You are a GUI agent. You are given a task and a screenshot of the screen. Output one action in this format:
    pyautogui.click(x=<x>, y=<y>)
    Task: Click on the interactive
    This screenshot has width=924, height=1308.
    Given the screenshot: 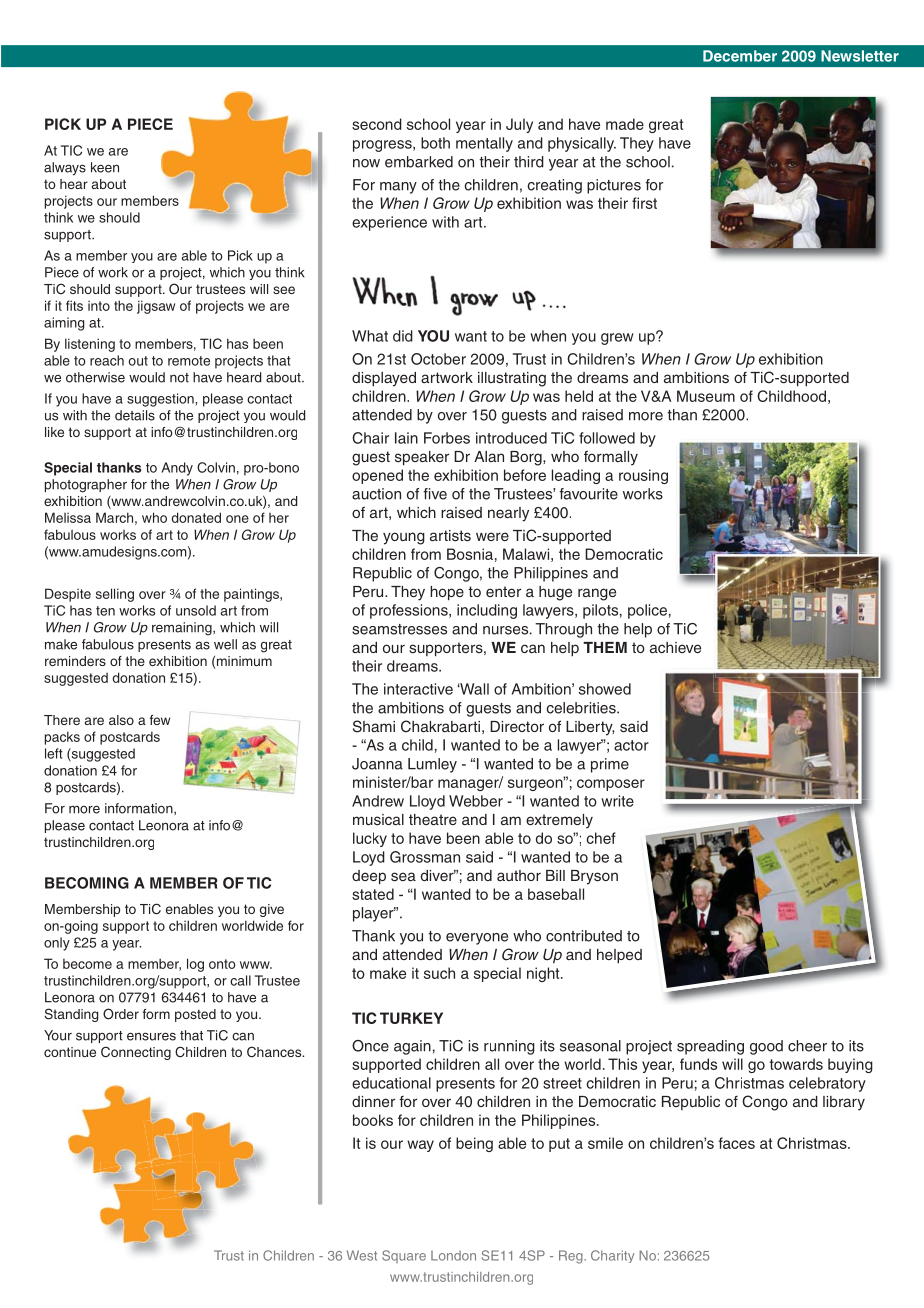 What is the action you would take?
    pyautogui.click(x=418, y=689)
